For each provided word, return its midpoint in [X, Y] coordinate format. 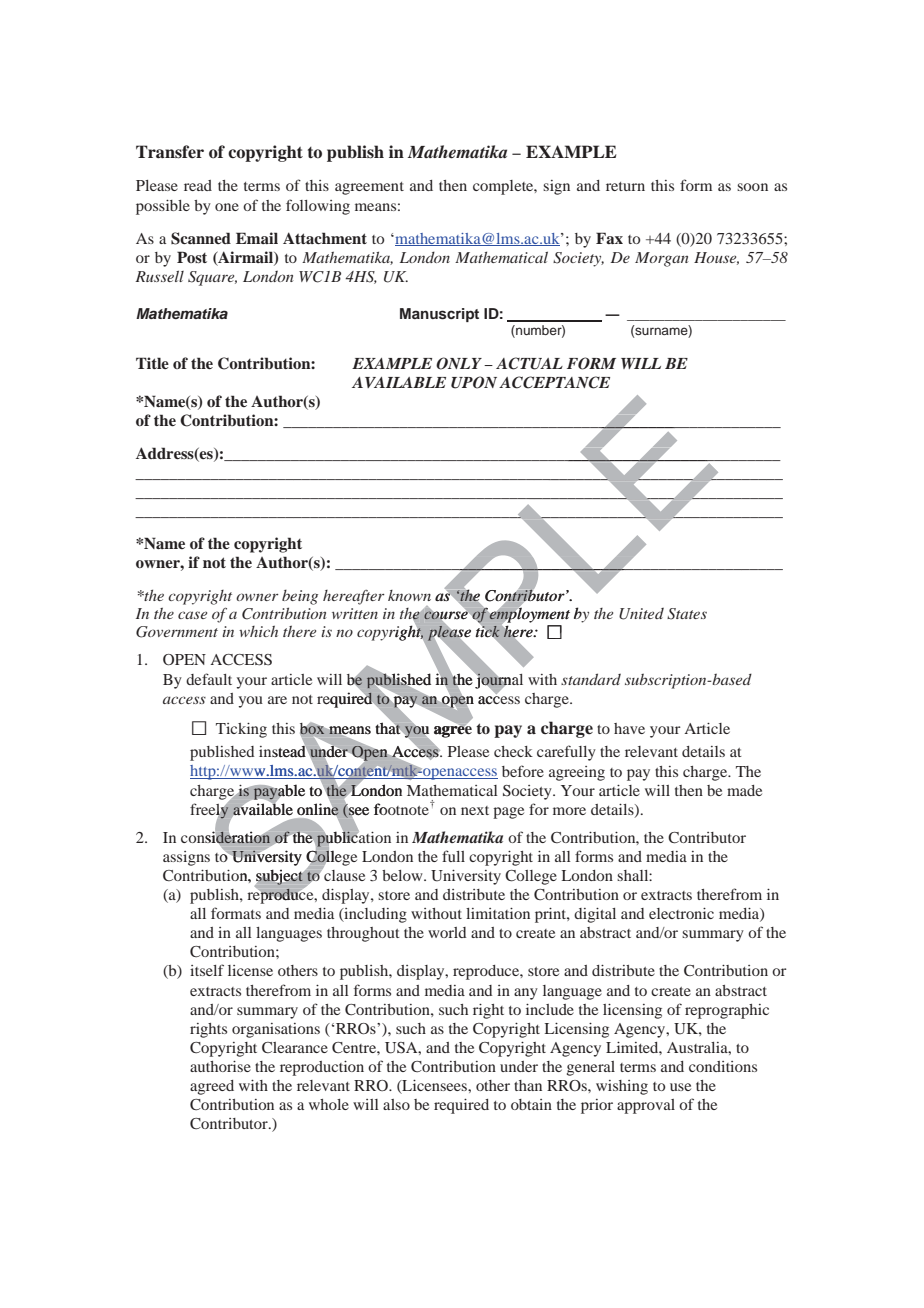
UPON [474, 382]
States [687, 614]
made [744, 790]
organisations [276, 1030]
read [198, 185]
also [396, 1104]
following [318, 207]
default [209, 679]
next [475, 810]
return [625, 186]
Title [152, 363]
